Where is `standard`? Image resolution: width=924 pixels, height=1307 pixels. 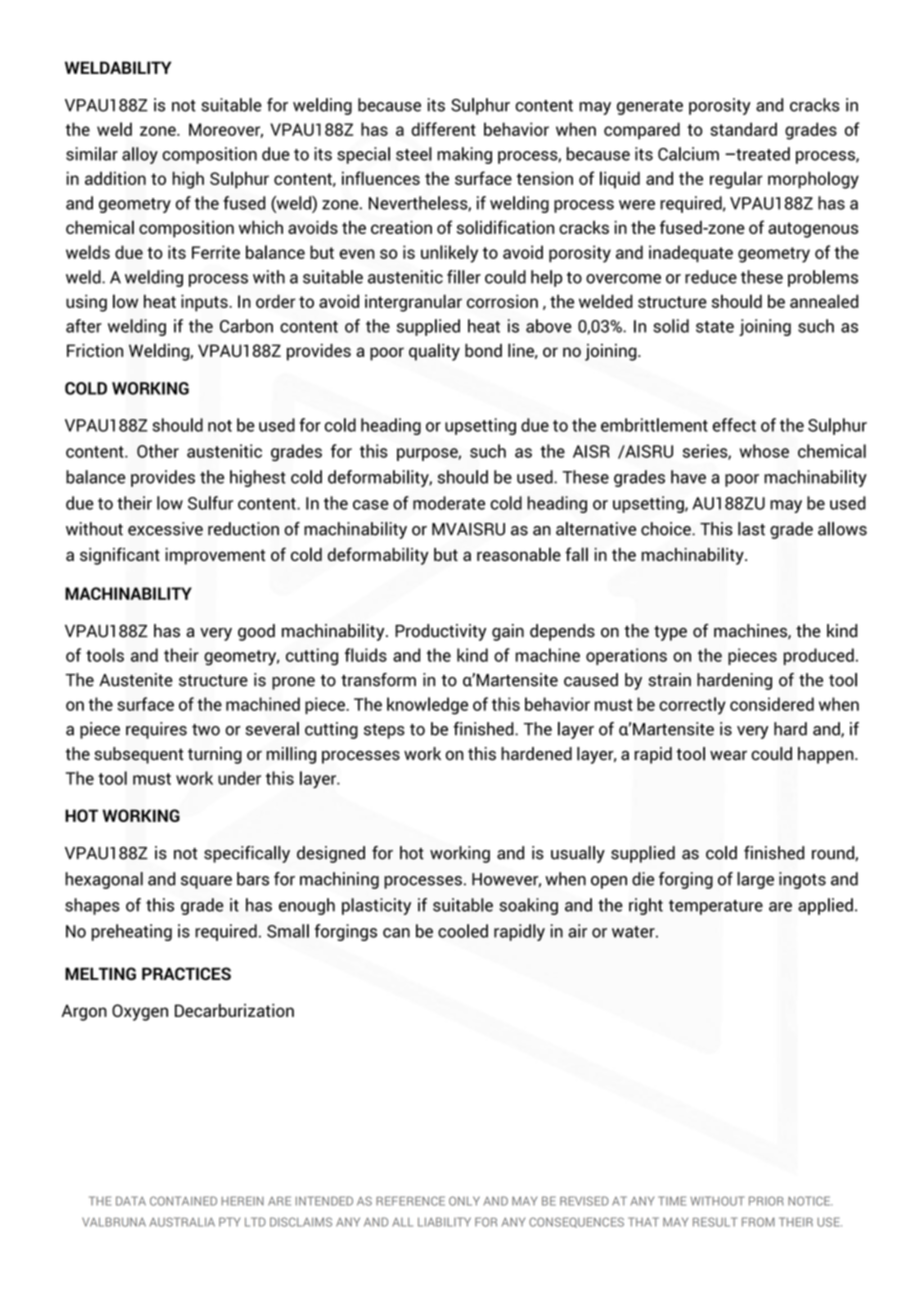 standard is located at coordinates (743, 129).
